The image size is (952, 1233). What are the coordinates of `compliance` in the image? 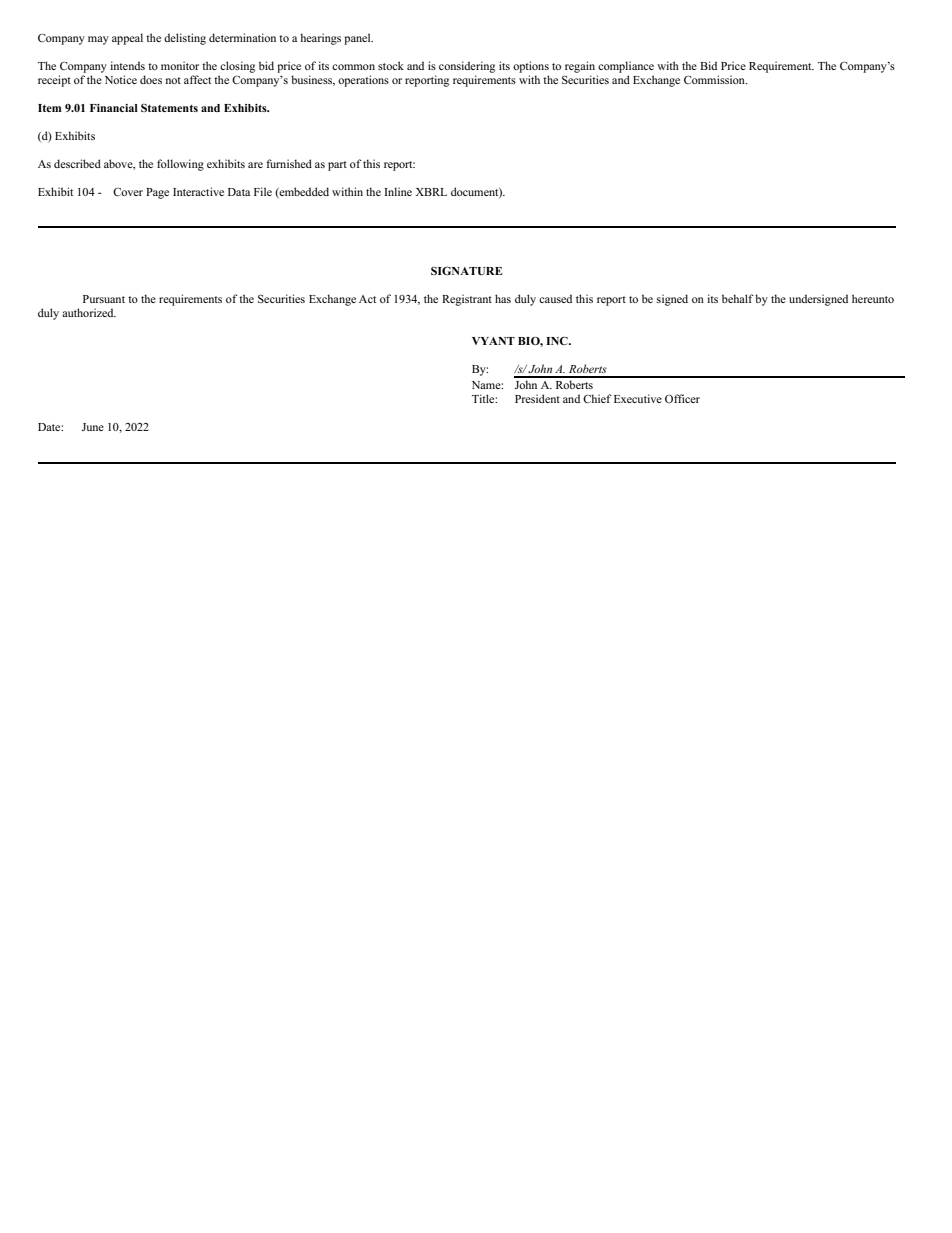 It's located at (626, 67).
